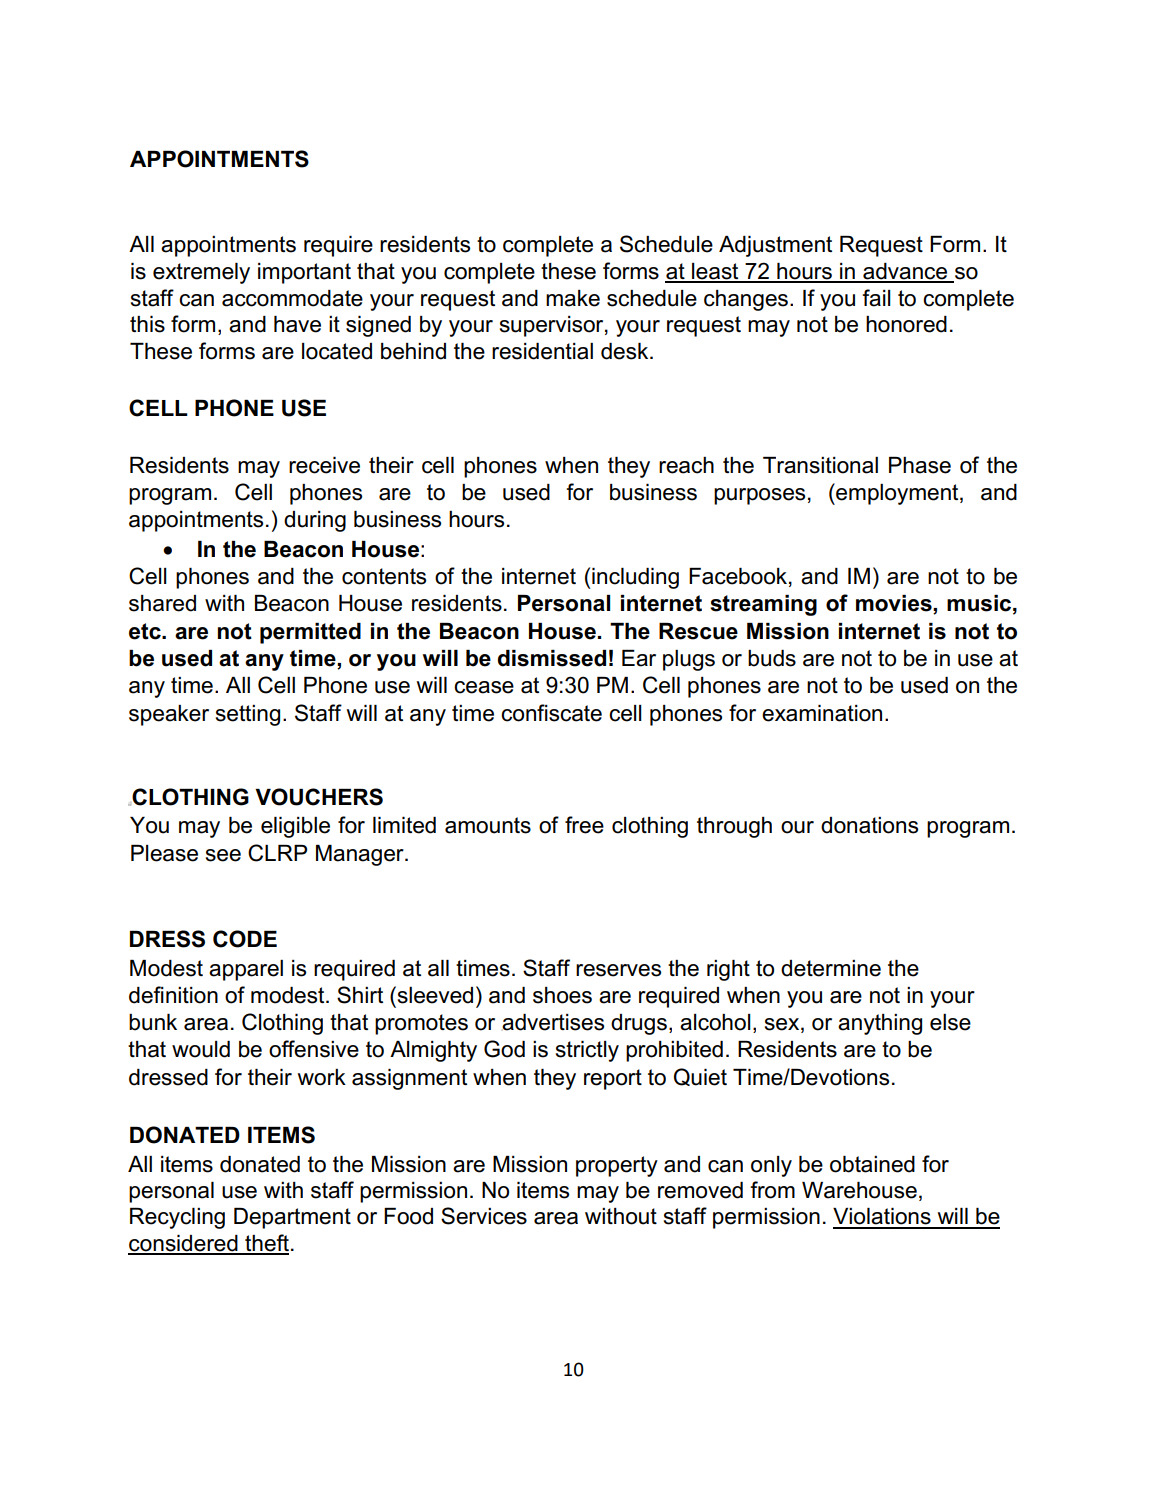 The image size is (1151, 1490). I want to click on Services, so click(484, 1216).
